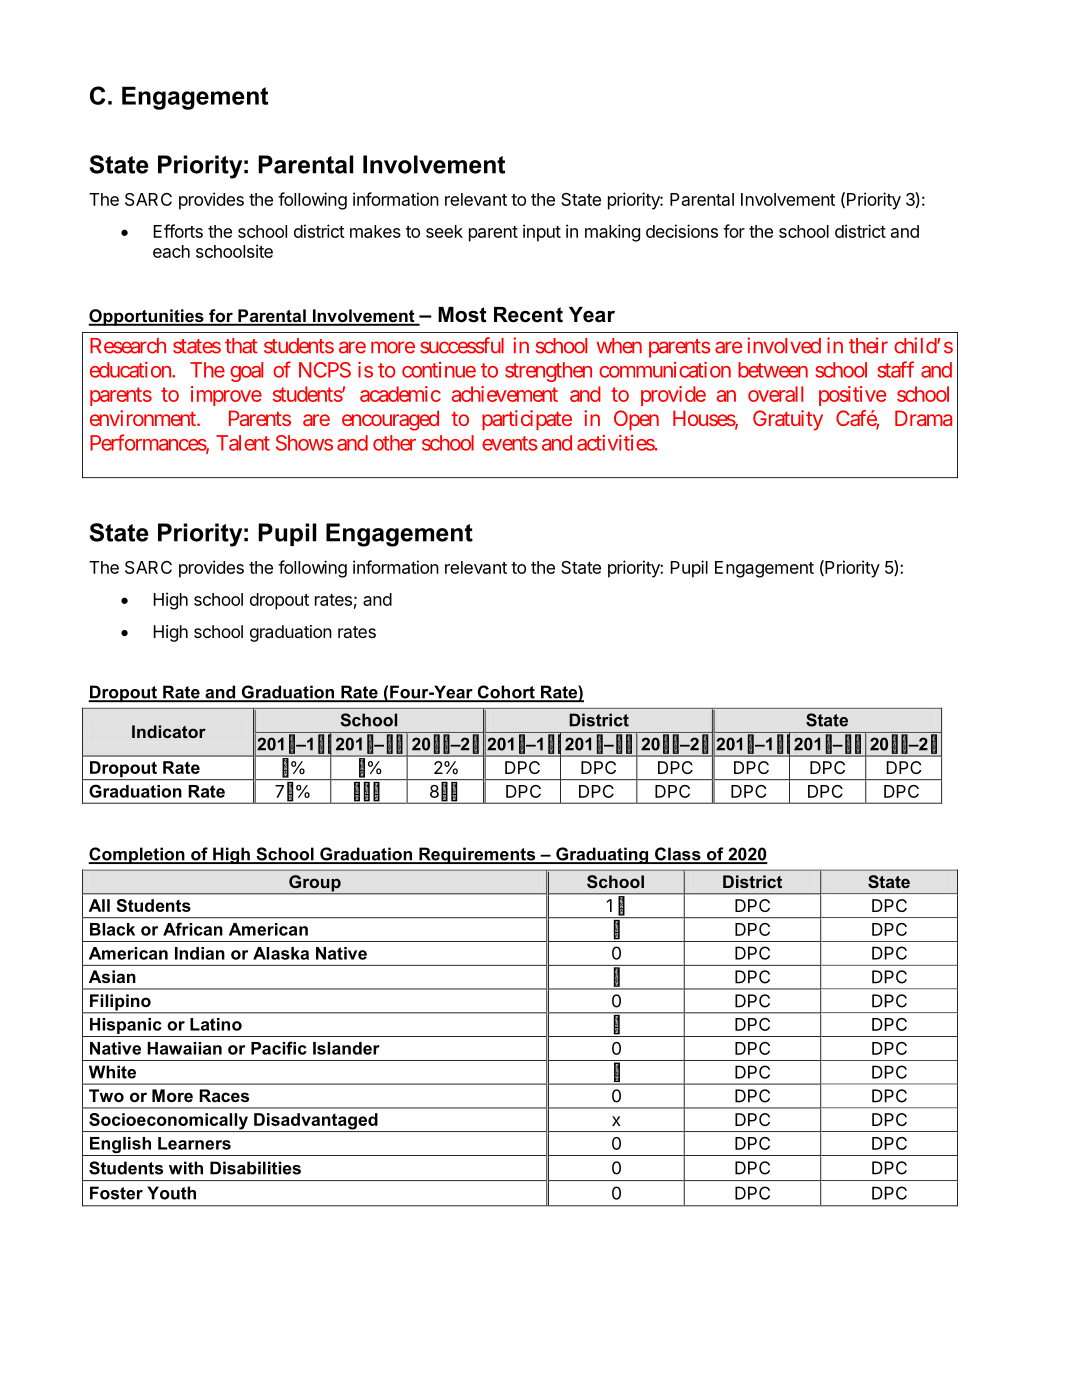  Describe the element at coordinates (316, 1122) in the document. I see `Disadvantaged` at that location.
